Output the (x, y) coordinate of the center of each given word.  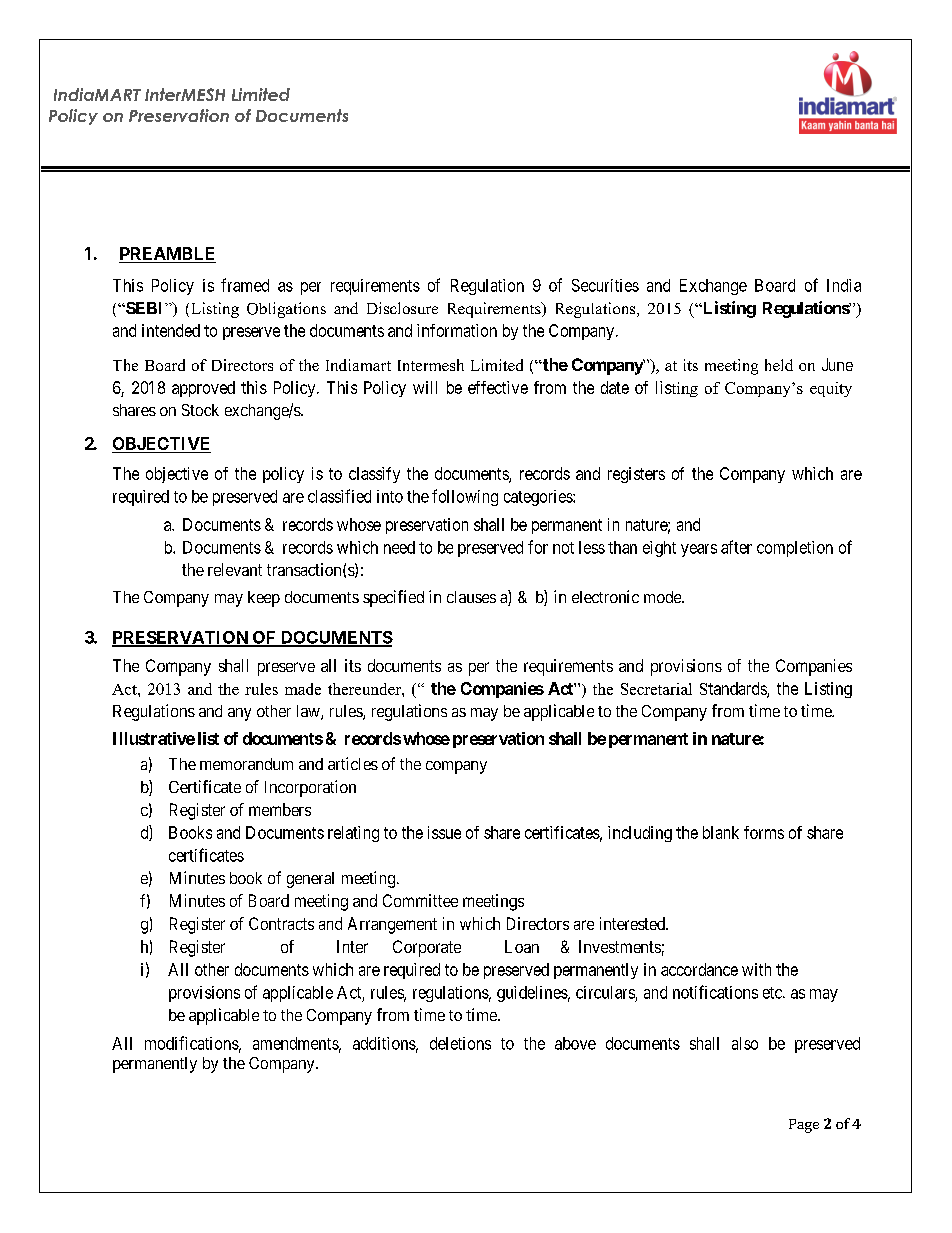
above (575, 1043)
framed (245, 285)
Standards (734, 689)
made (303, 689)
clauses (471, 597)
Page (804, 1126)
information (457, 330)
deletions (460, 1043)
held (779, 365)
